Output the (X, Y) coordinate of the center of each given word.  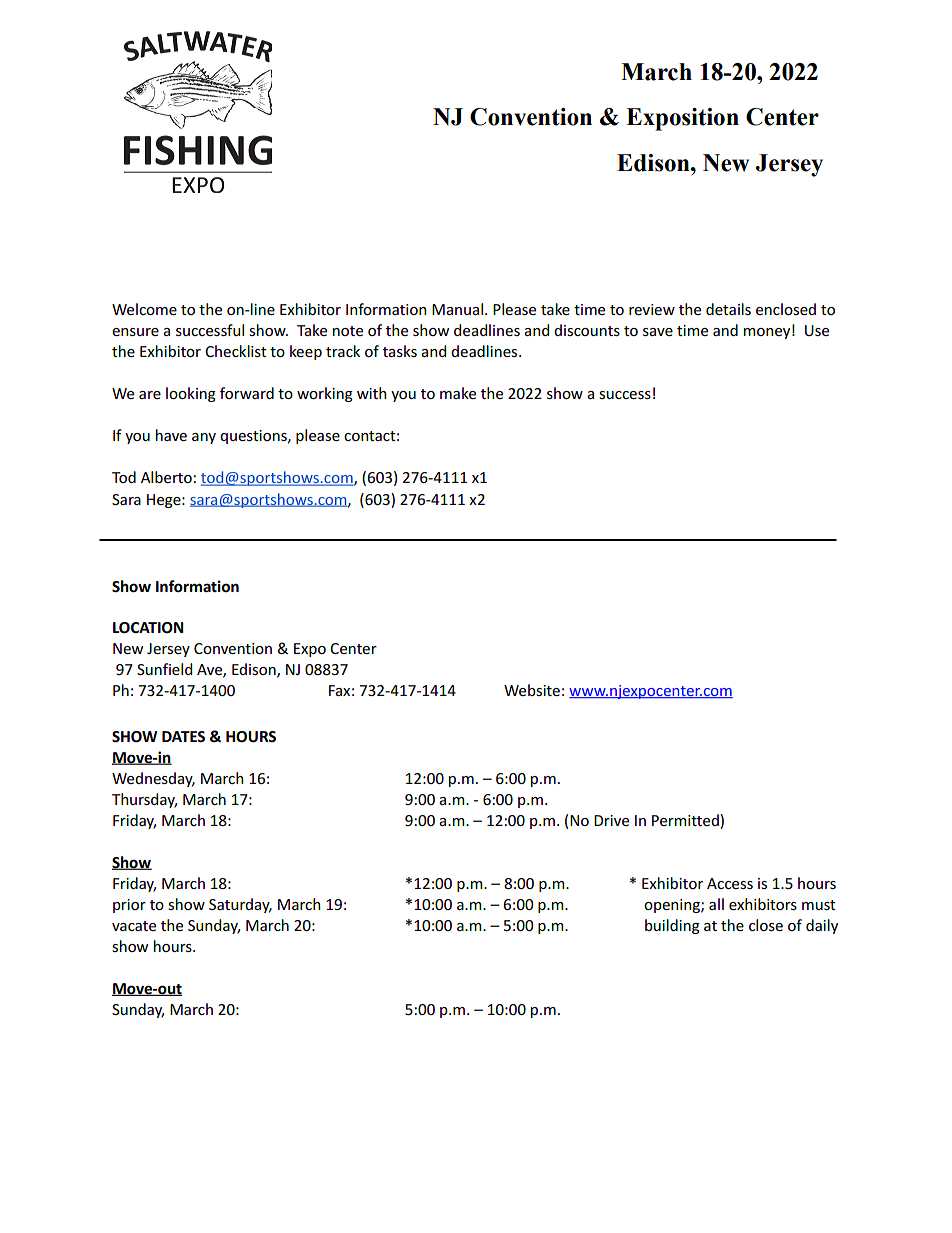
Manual (459, 309)
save (658, 332)
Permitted (686, 820)
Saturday (240, 905)
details (728, 309)
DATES (183, 736)
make (458, 393)
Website (532, 690)
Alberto (166, 477)
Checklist (236, 351)
